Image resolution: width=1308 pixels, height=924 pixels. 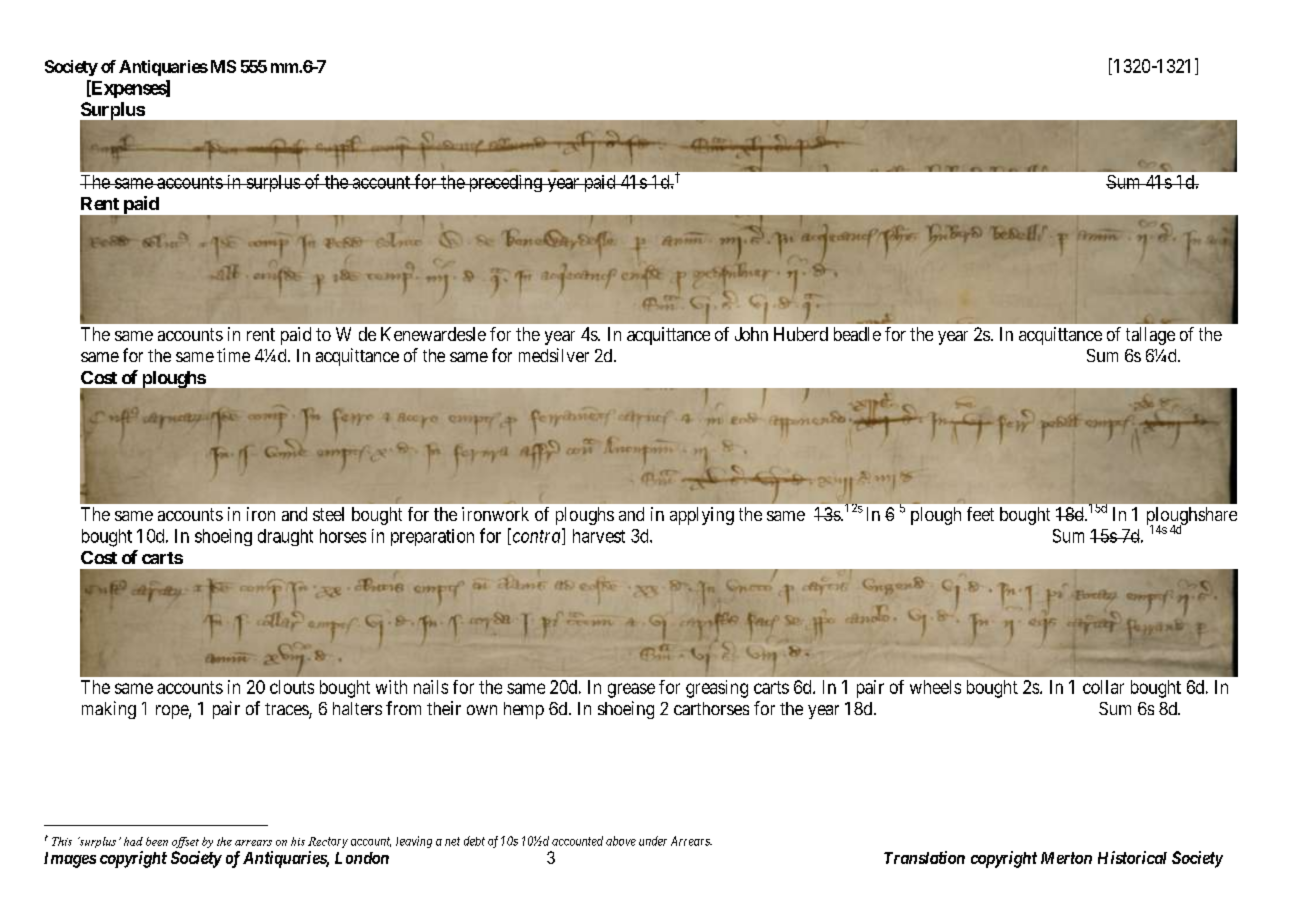 I want to click on preceding, so click(x=505, y=183).
